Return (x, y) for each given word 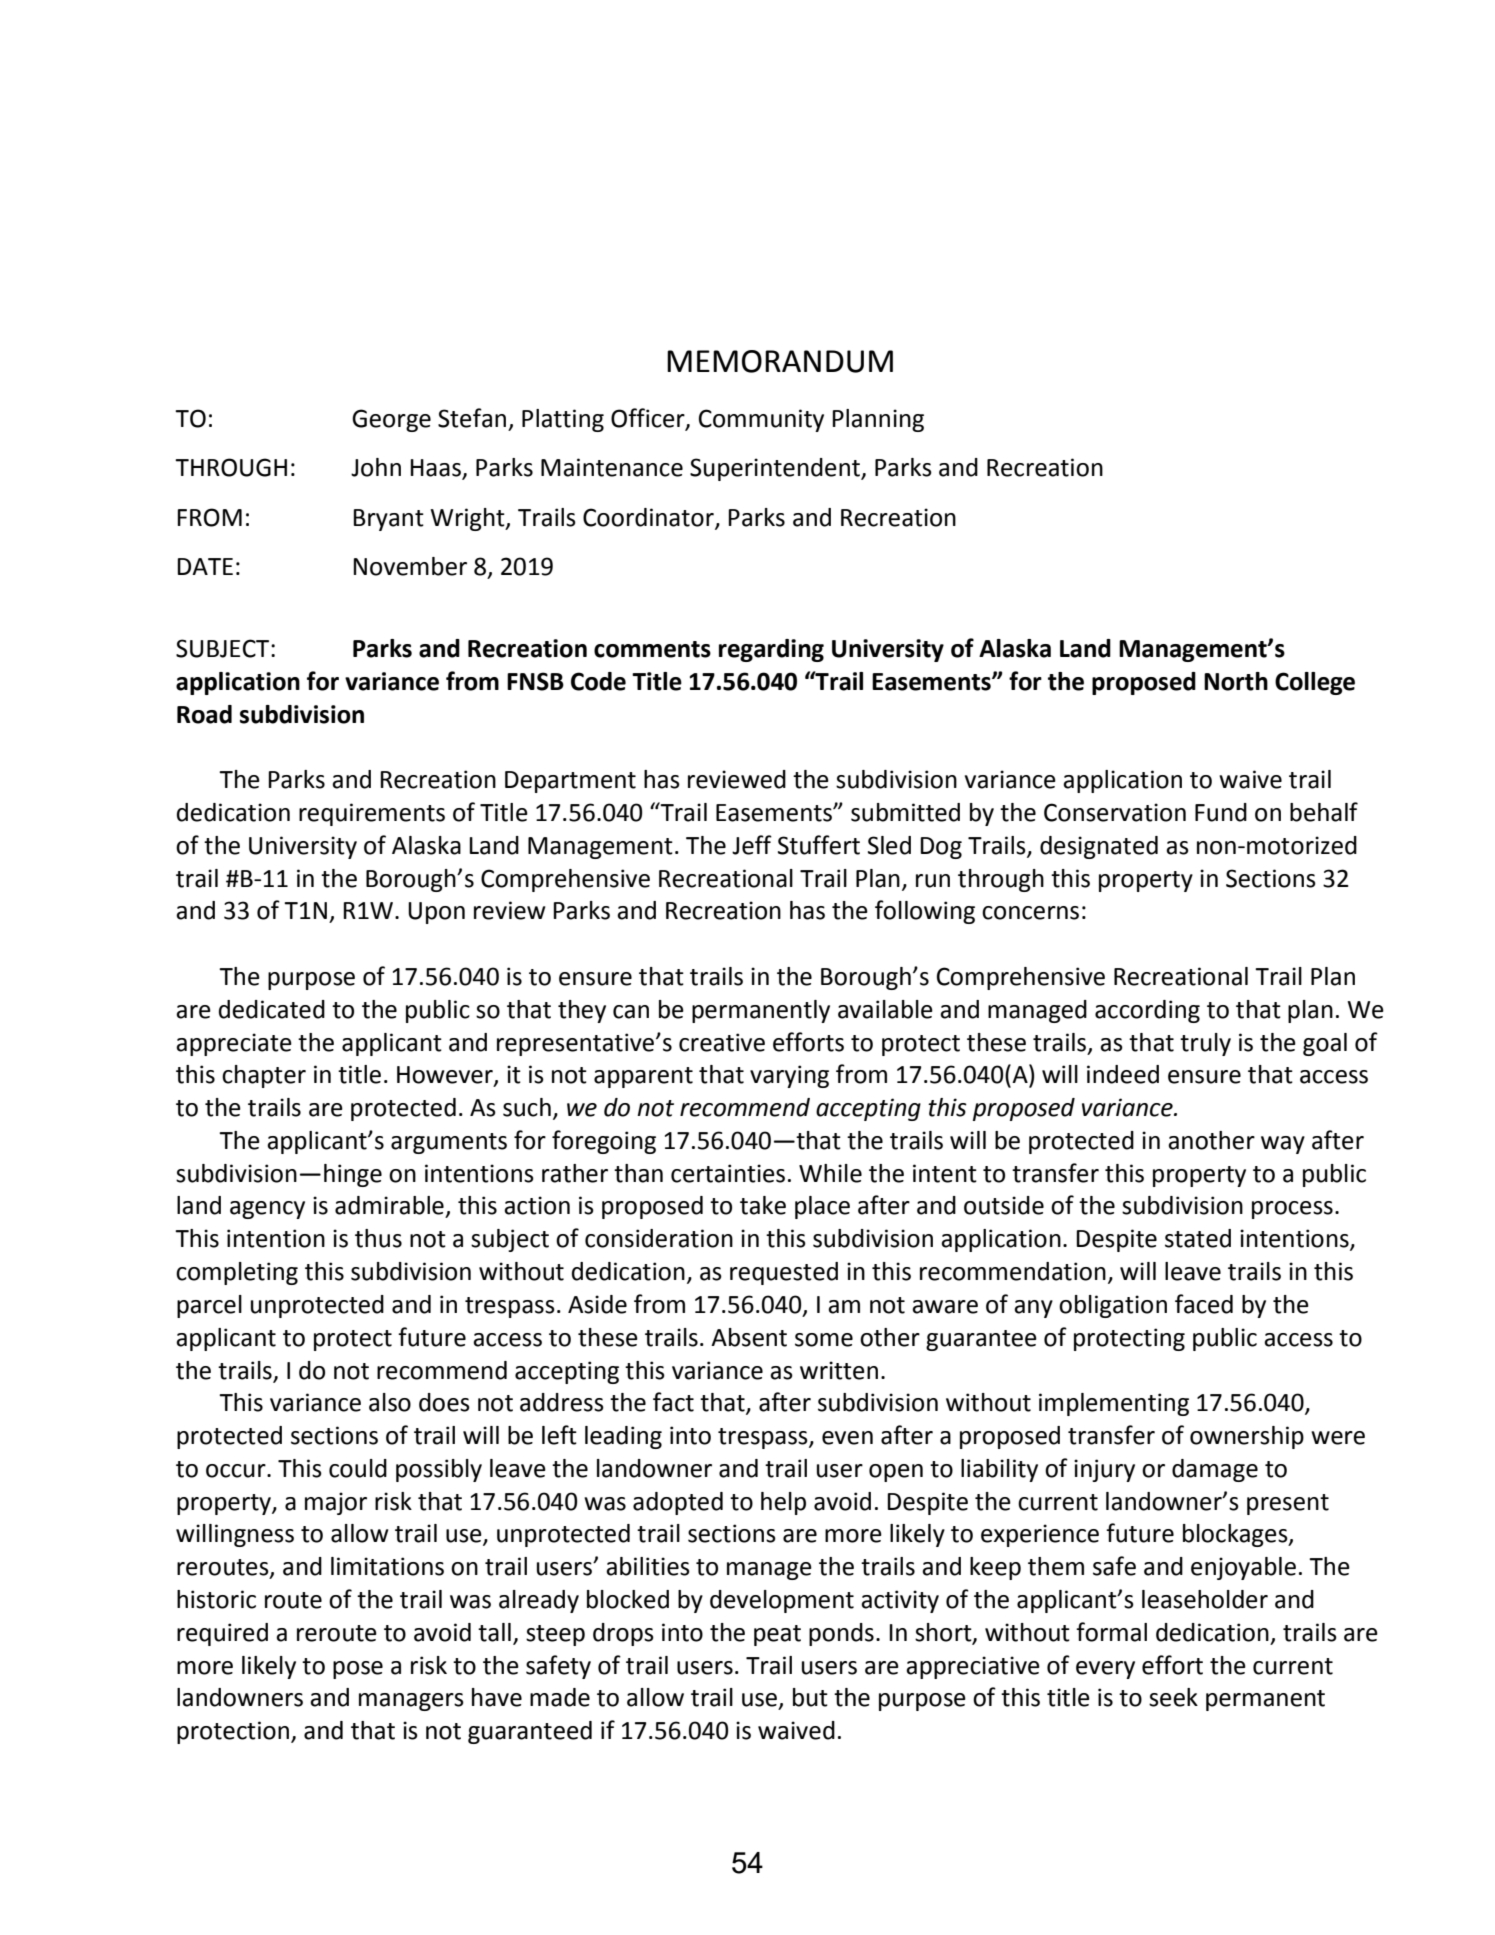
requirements (372, 814)
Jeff (752, 845)
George (391, 420)
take (763, 1205)
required (222, 1634)
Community (761, 420)
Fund (1221, 812)
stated (1198, 1238)
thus (378, 1238)
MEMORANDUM (780, 361)
